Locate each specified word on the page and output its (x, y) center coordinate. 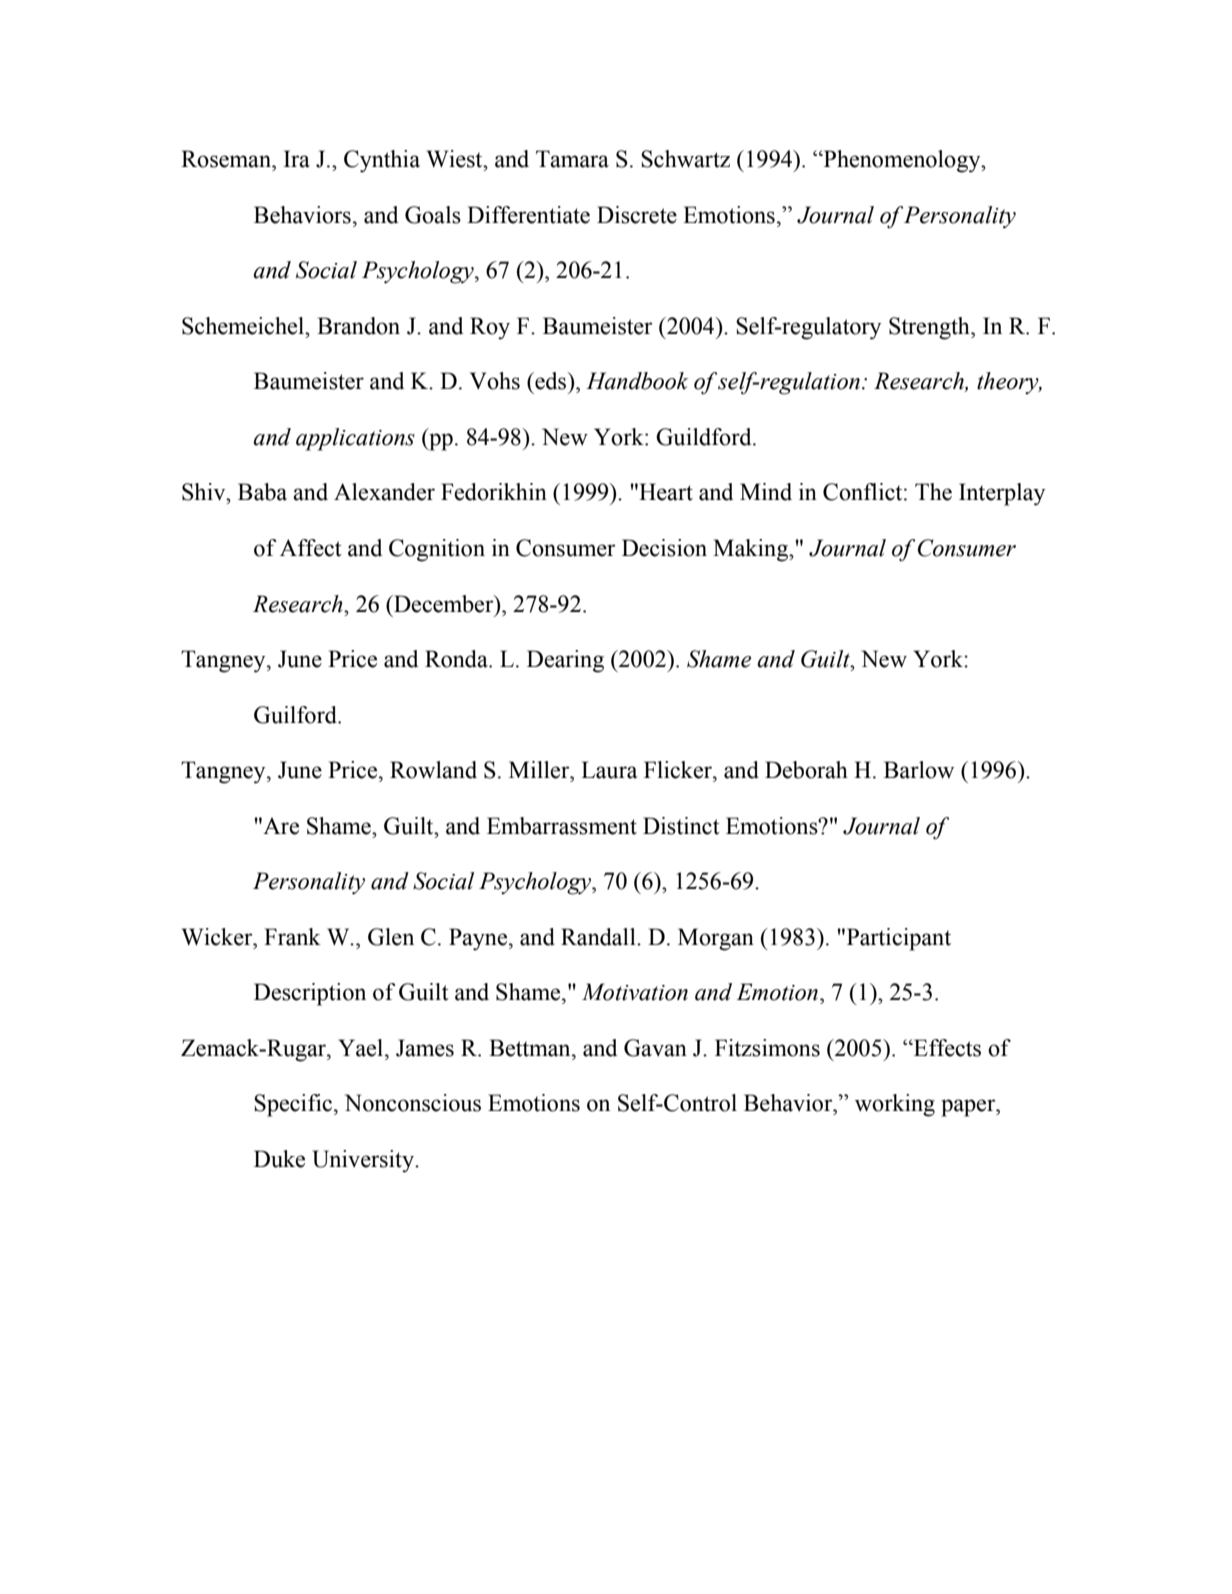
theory (1009, 383)
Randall (599, 937)
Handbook (637, 381)
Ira (297, 159)
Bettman (531, 1048)
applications (355, 439)
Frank (292, 937)
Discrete (637, 215)
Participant (897, 939)
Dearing (565, 661)
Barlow (919, 770)
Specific (294, 1105)
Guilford (296, 715)
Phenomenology (902, 161)
